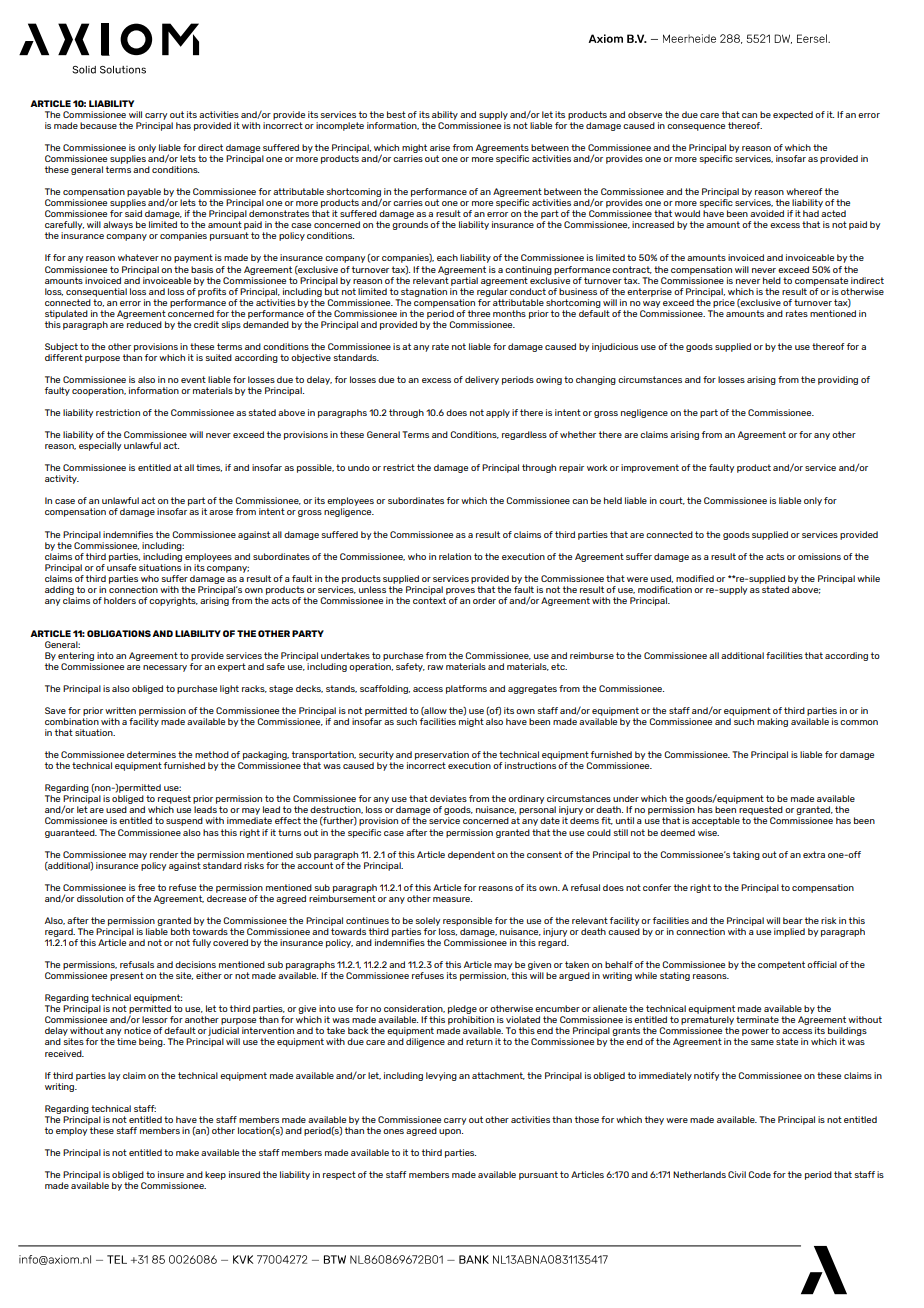  What do you see at coordinates (793, 115) in the image?
I see `expected` at bounding box center [793, 115].
